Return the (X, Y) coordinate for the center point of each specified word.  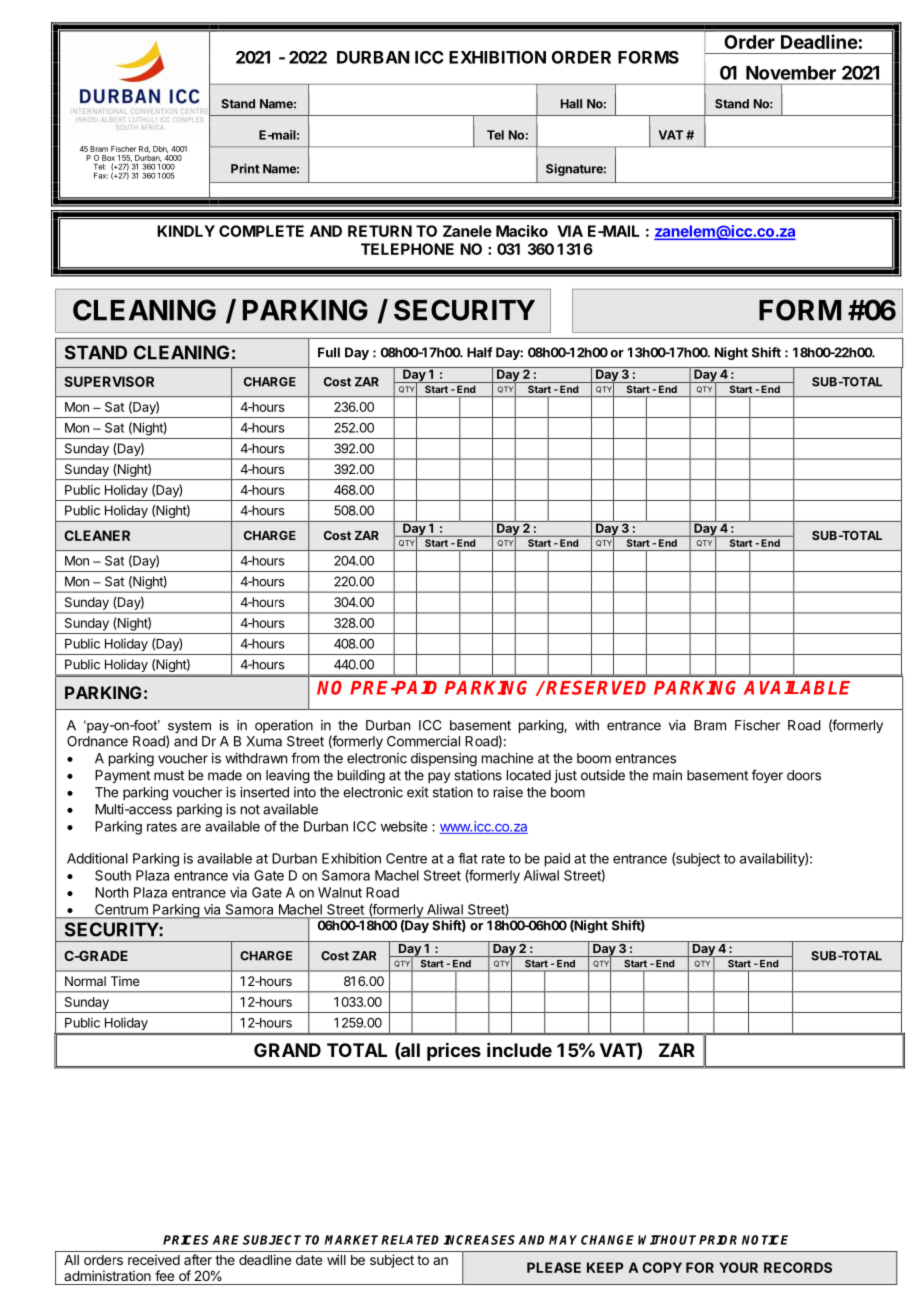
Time (125, 981)
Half (480, 352)
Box (108, 158)
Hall (571, 104)
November (791, 73)
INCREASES (479, 1240)
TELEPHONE (407, 249)
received (154, 1259)
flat (468, 858)
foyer (767, 776)
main (667, 775)
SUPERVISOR (109, 381)
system (188, 728)
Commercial (423, 741)
